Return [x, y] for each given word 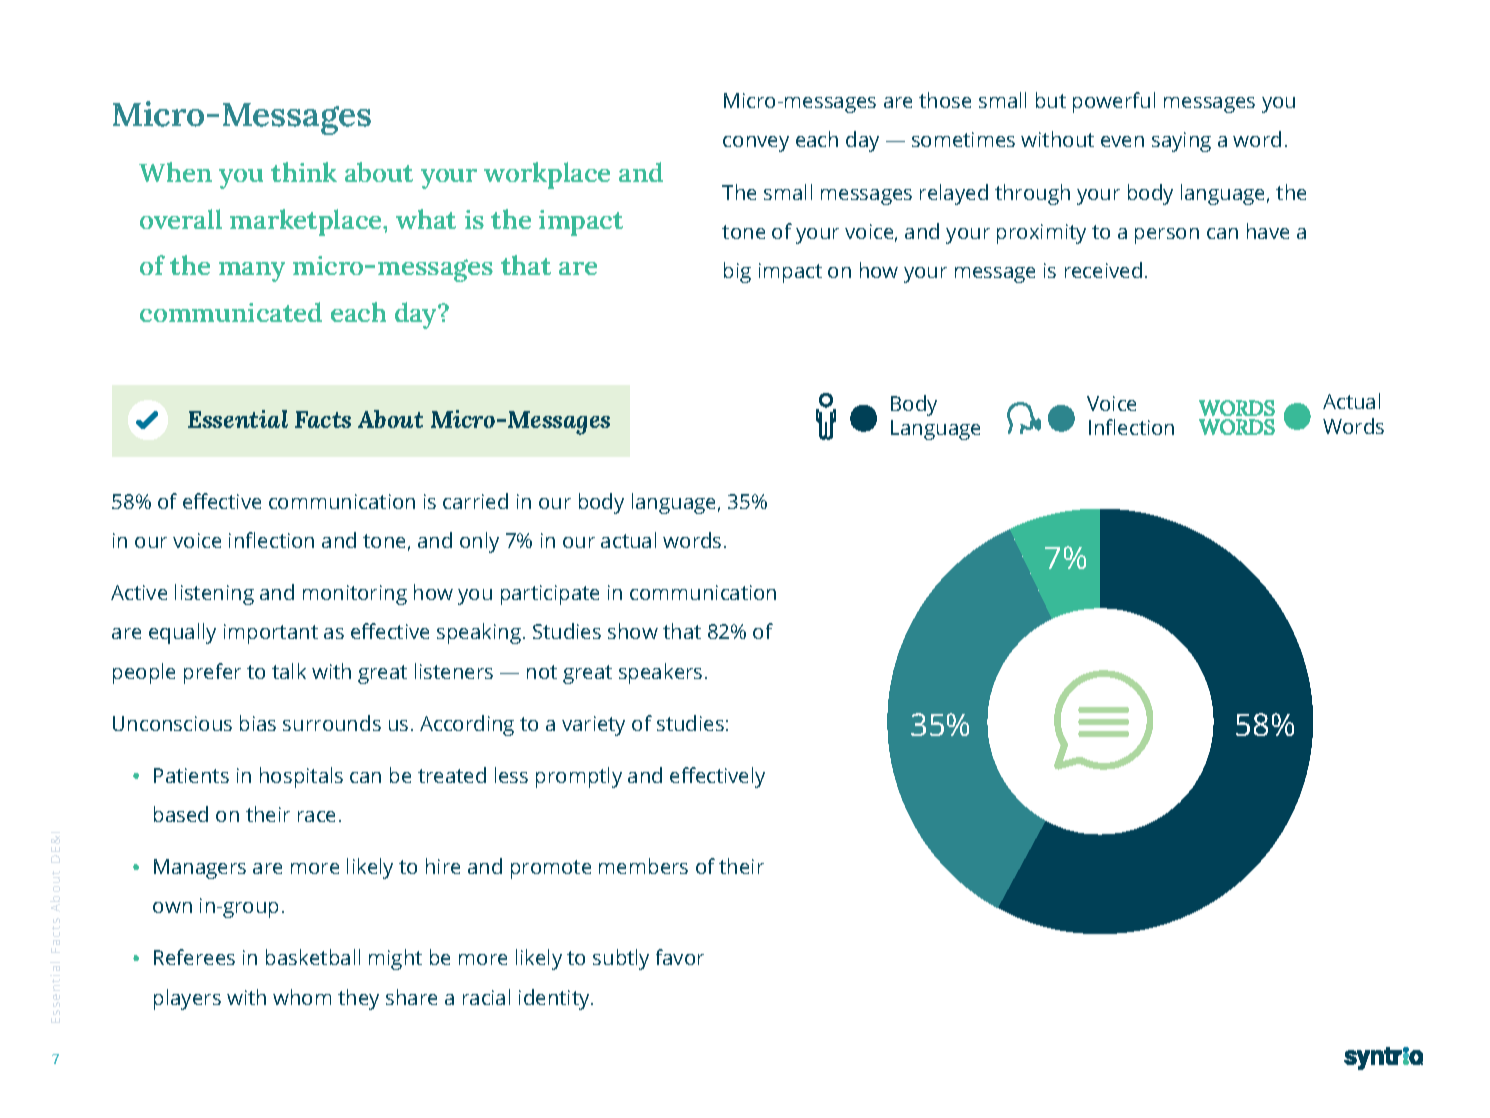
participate [550, 595]
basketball [313, 957]
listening [214, 594]
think [304, 172]
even [1122, 141]
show [633, 631]
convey [756, 144]
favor [680, 957]
